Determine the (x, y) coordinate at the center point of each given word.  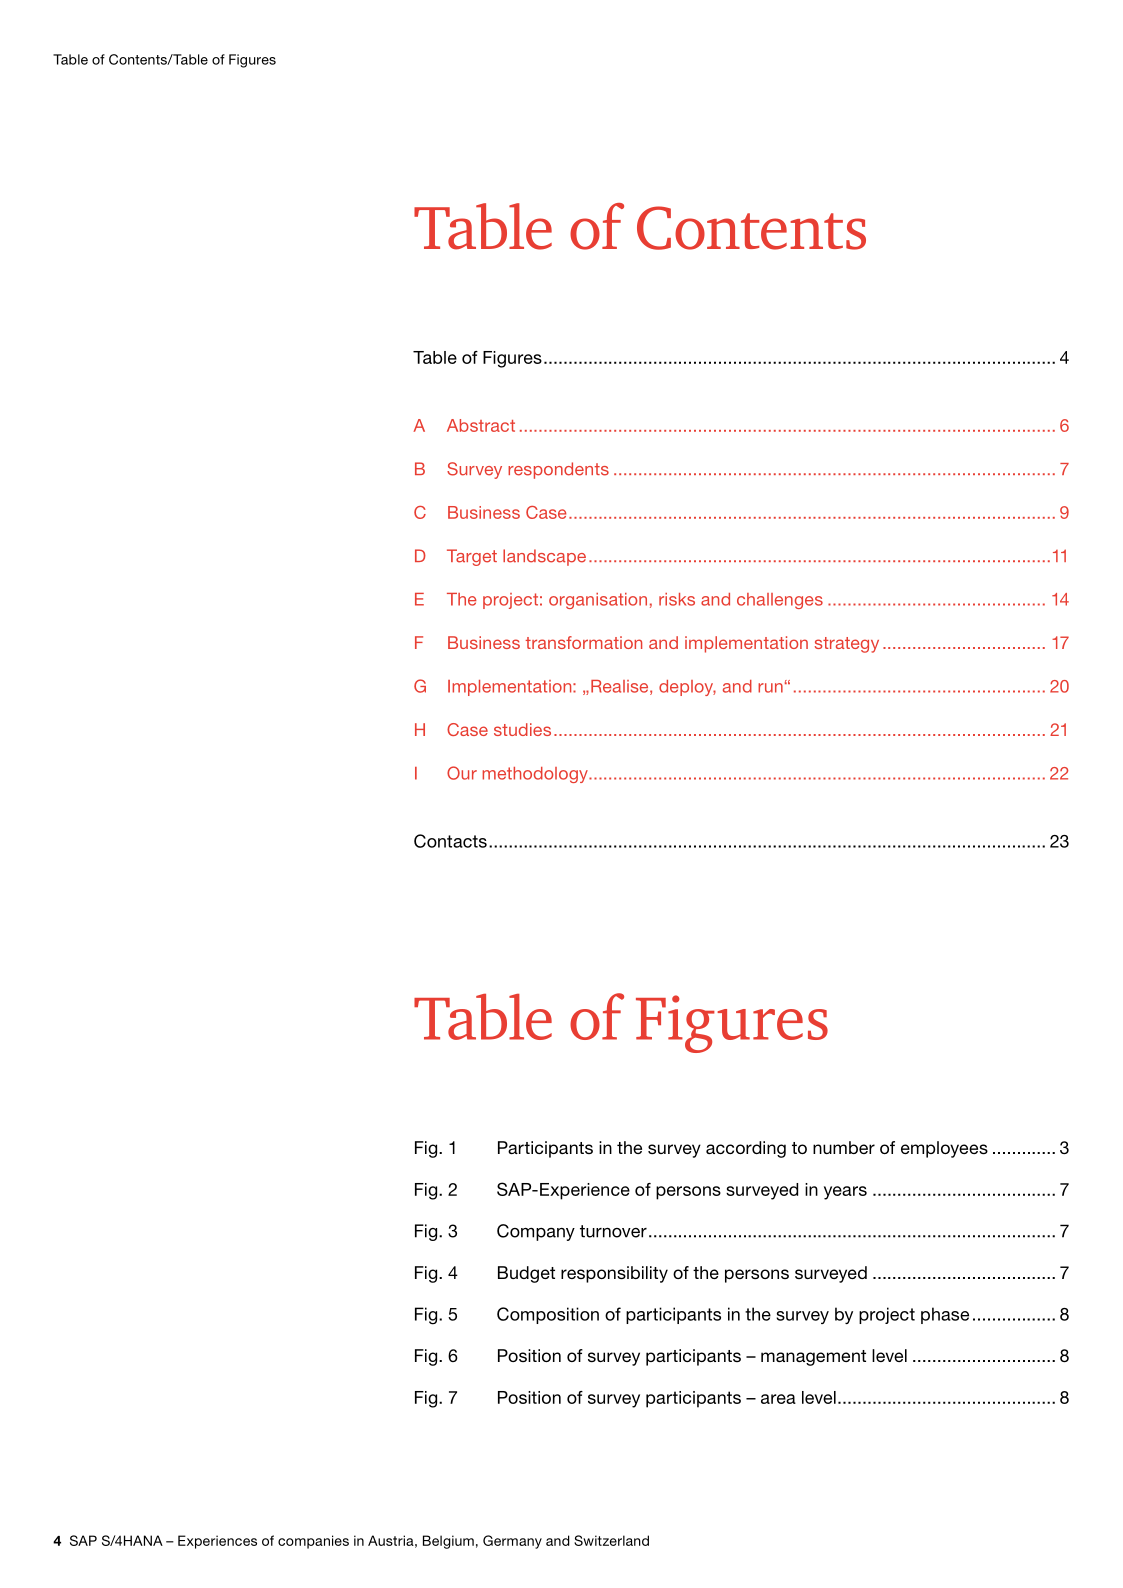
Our (462, 773)
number (844, 1147)
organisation (598, 601)
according (746, 1149)
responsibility (614, 1274)
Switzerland (611, 1540)
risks (677, 599)
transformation (584, 642)
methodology (536, 775)
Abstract (481, 425)
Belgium (448, 1542)
